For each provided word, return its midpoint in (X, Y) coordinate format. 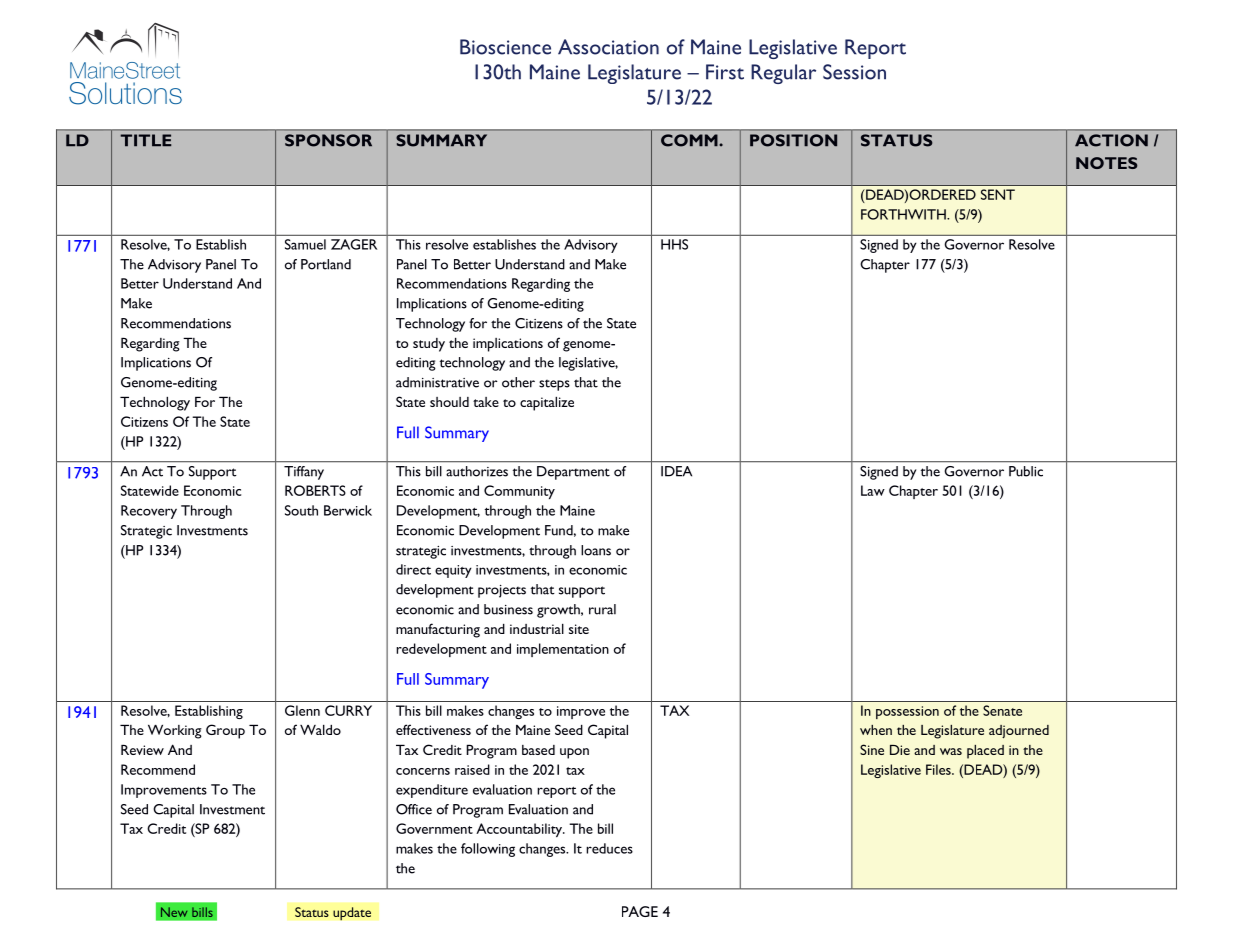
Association (608, 47)
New (174, 912)
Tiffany (304, 473)
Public (1026, 471)
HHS (674, 244)
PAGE (640, 911)
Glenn (302, 710)
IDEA (676, 471)
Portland (326, 264)
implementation (563, 650)
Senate (1002, 710)
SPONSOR (328, 140)
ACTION (1111, 140)
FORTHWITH (904, 214)
